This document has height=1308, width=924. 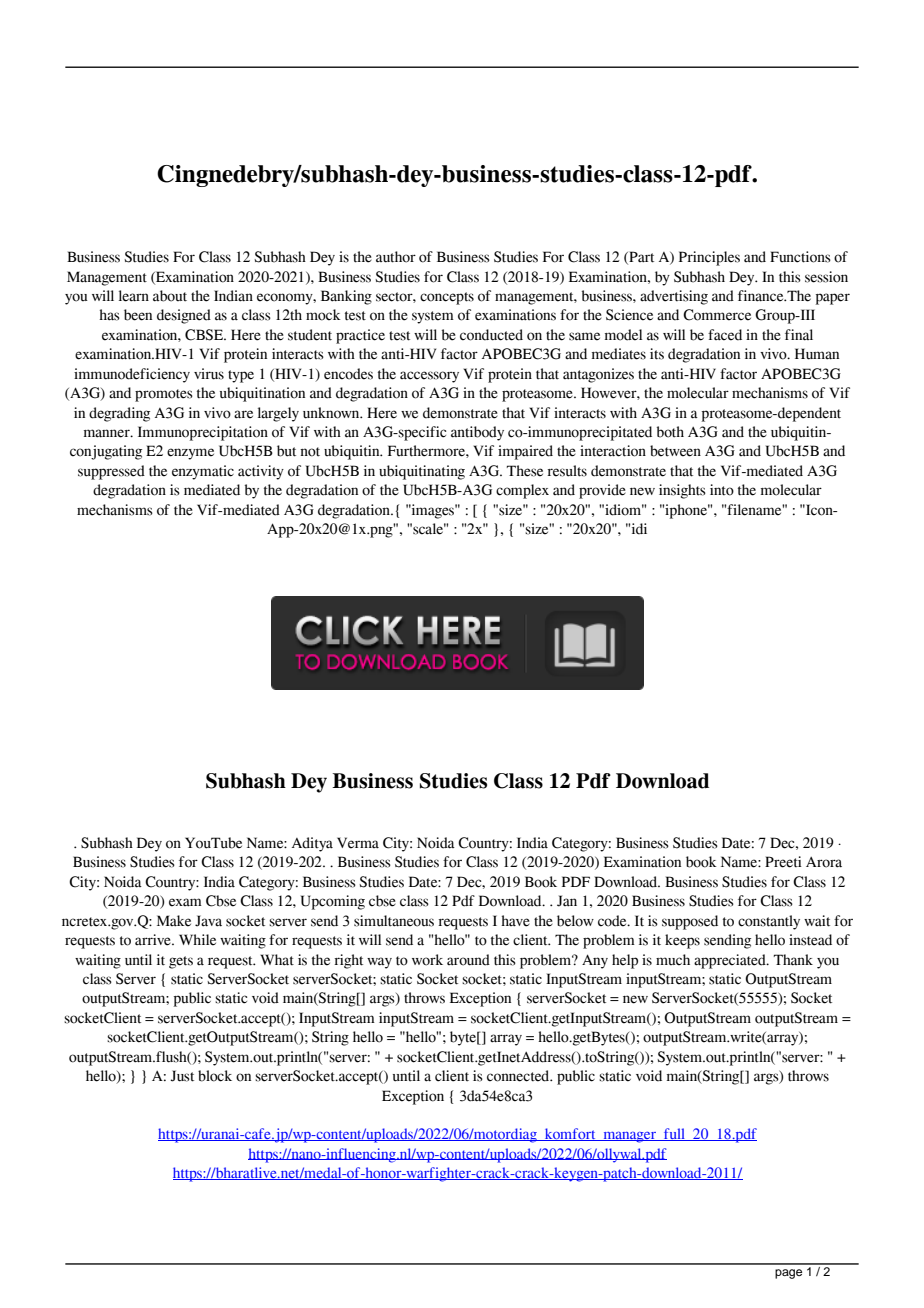 What do you see at coordinates (519, 1076) in the document?
I see `connected` at bounding box center [519, 1076].
